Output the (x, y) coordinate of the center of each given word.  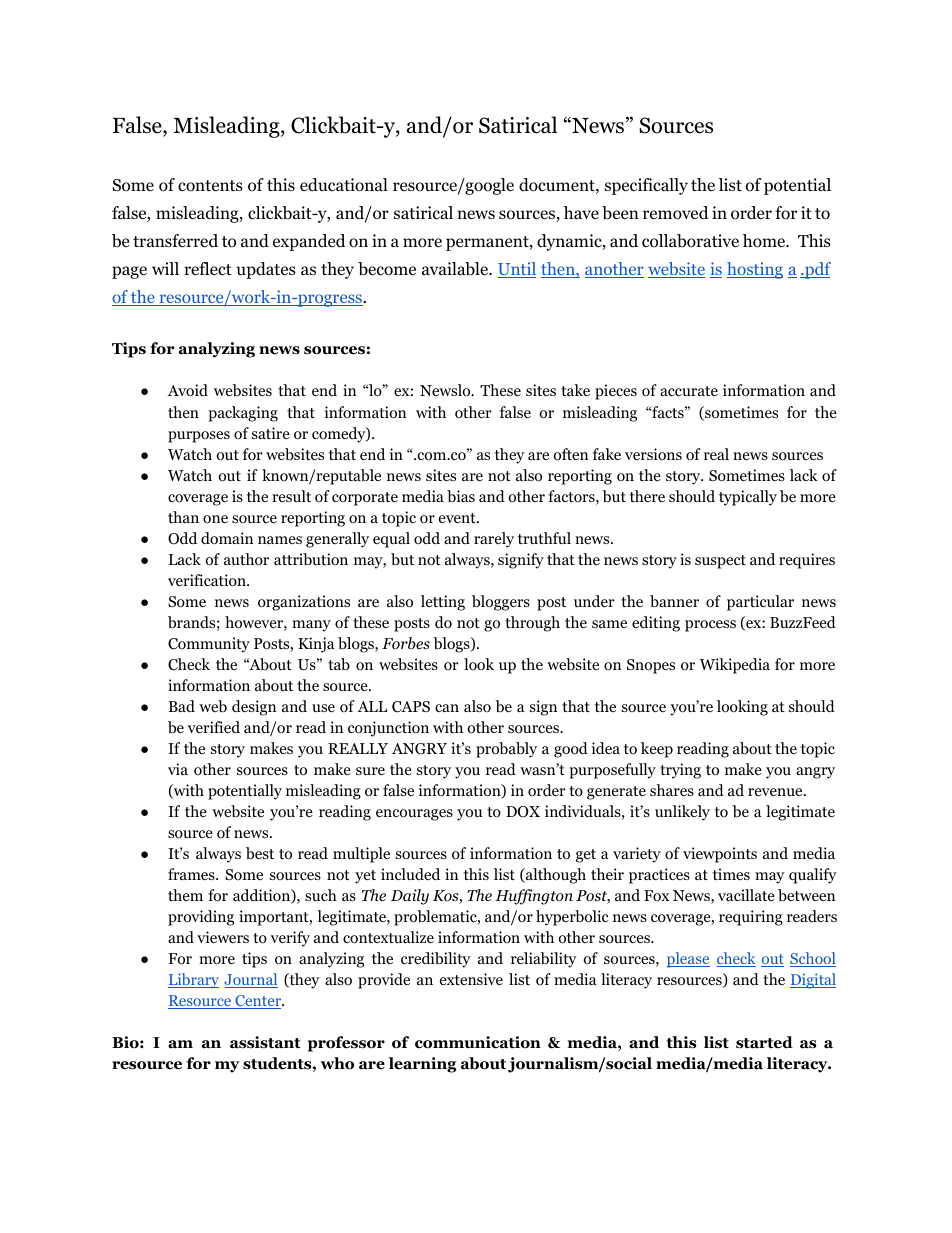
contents (210, 186)
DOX (523, 812)
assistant (265, 1042)
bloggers (501, 603)
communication (478, 1042)
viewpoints (720, 855)
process (710, 626)
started (764, 1042)
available (456, 269)
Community (209, 645)
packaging (243, 414)
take (575, 390)
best (260, 853)
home (765, 241)
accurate (689, 391)
